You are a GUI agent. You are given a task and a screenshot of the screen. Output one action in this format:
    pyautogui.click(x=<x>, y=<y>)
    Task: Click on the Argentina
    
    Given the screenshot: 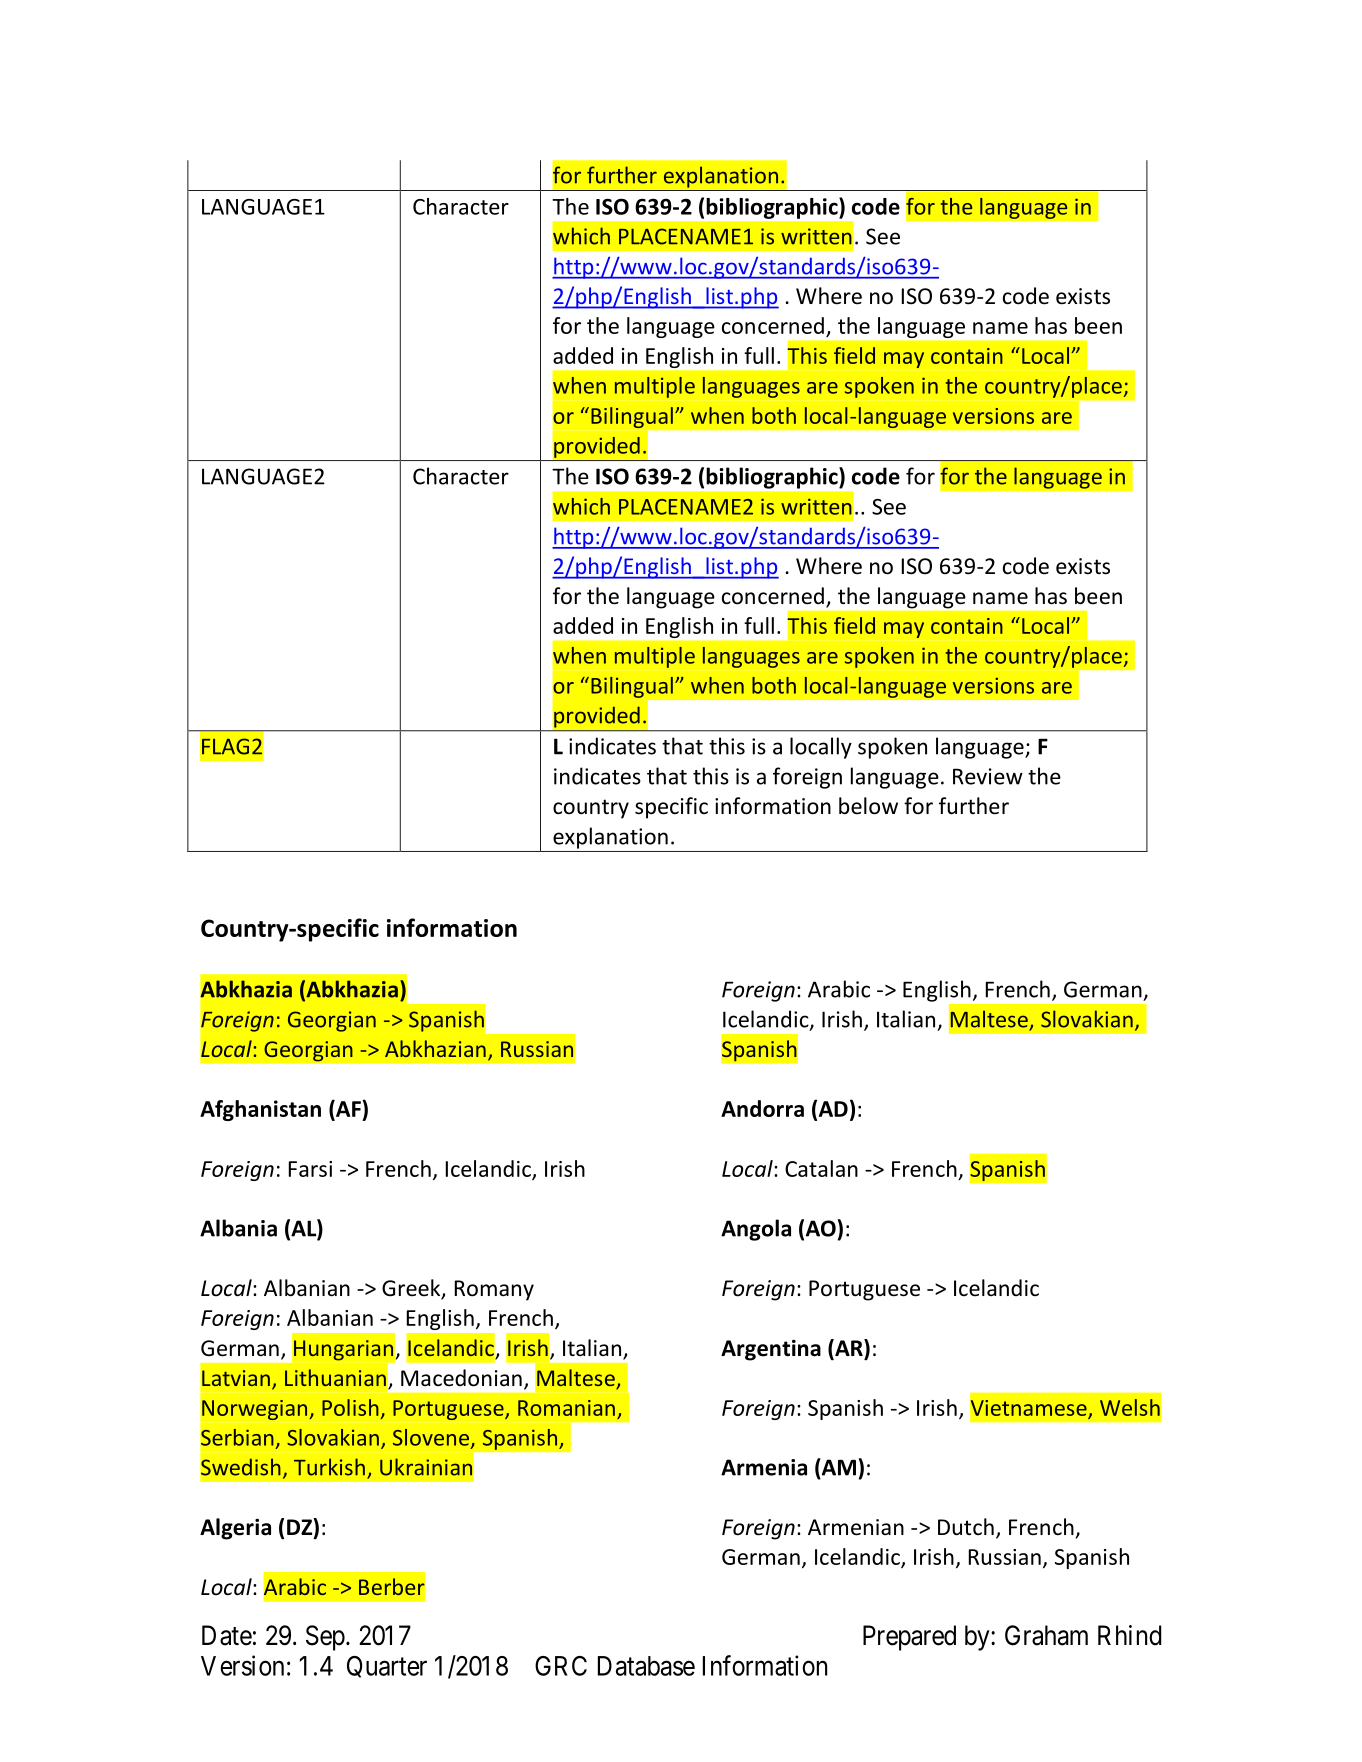 What is the action you would take?
    pyautogui.click(x=771, y=1350)
